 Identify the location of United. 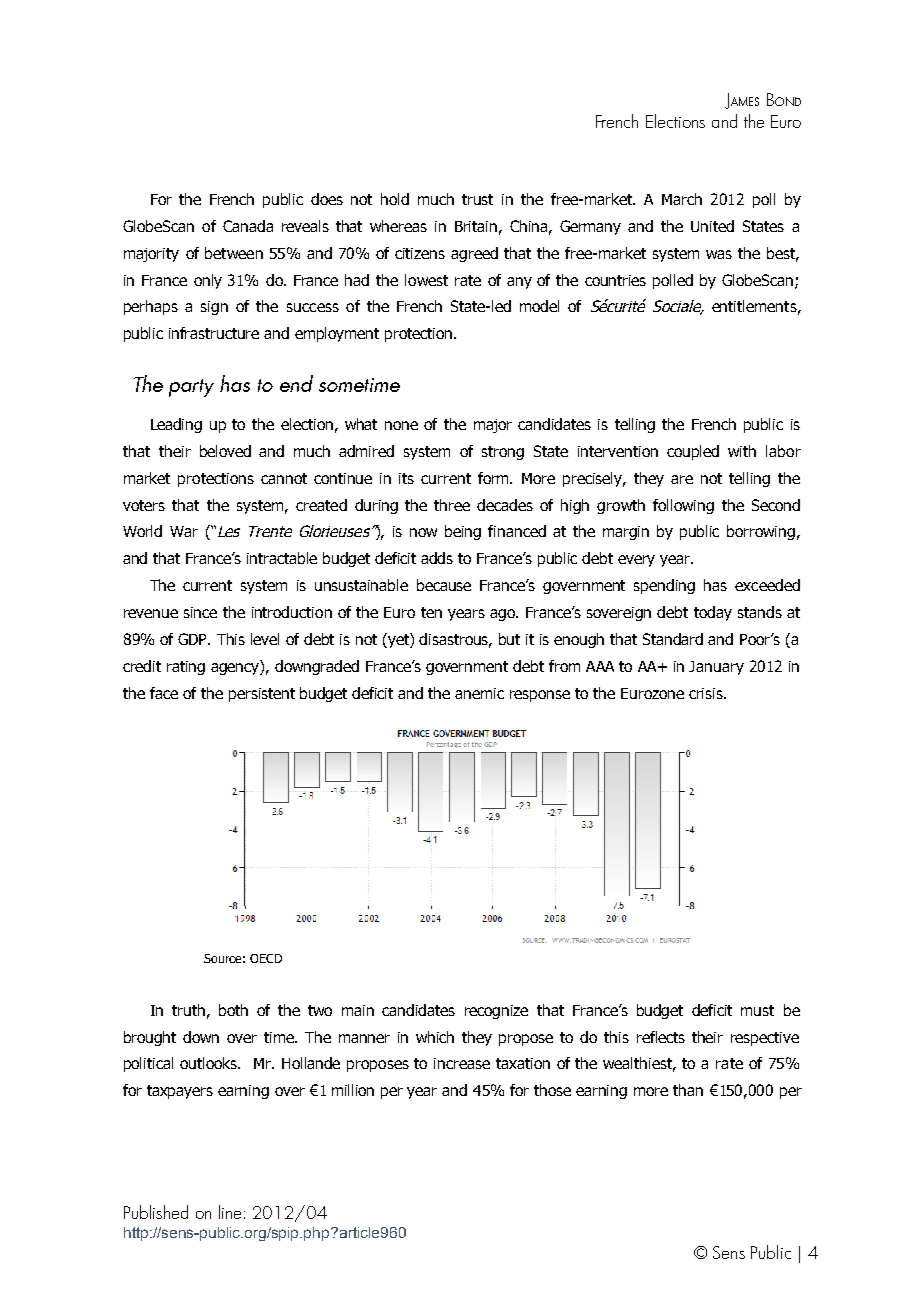
(712, 226).
